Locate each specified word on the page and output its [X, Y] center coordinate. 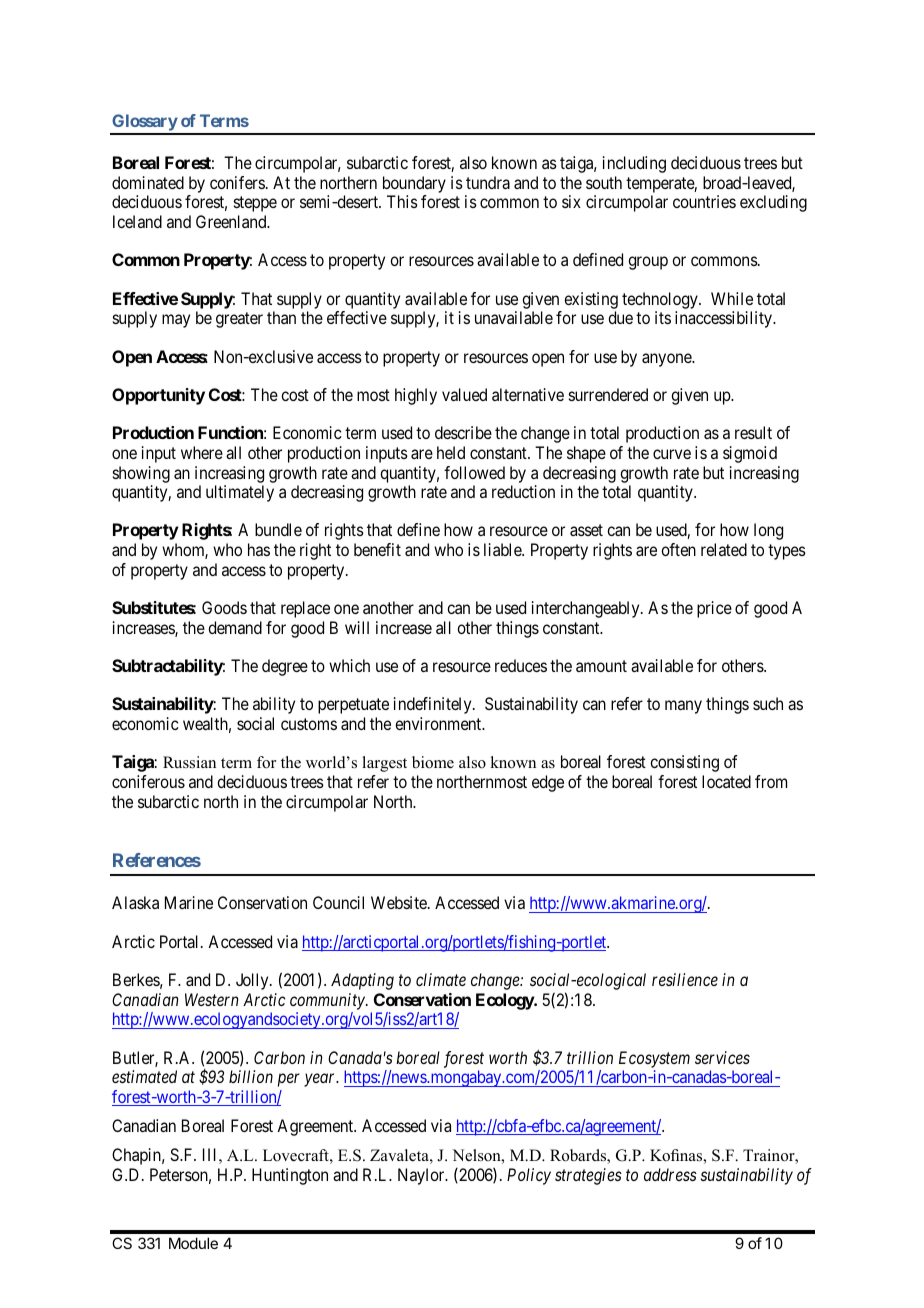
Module [193, 1243]
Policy [529, 1176]
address [670, 1174]
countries [704, 201]
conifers [237, 182]
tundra [488, 182]
